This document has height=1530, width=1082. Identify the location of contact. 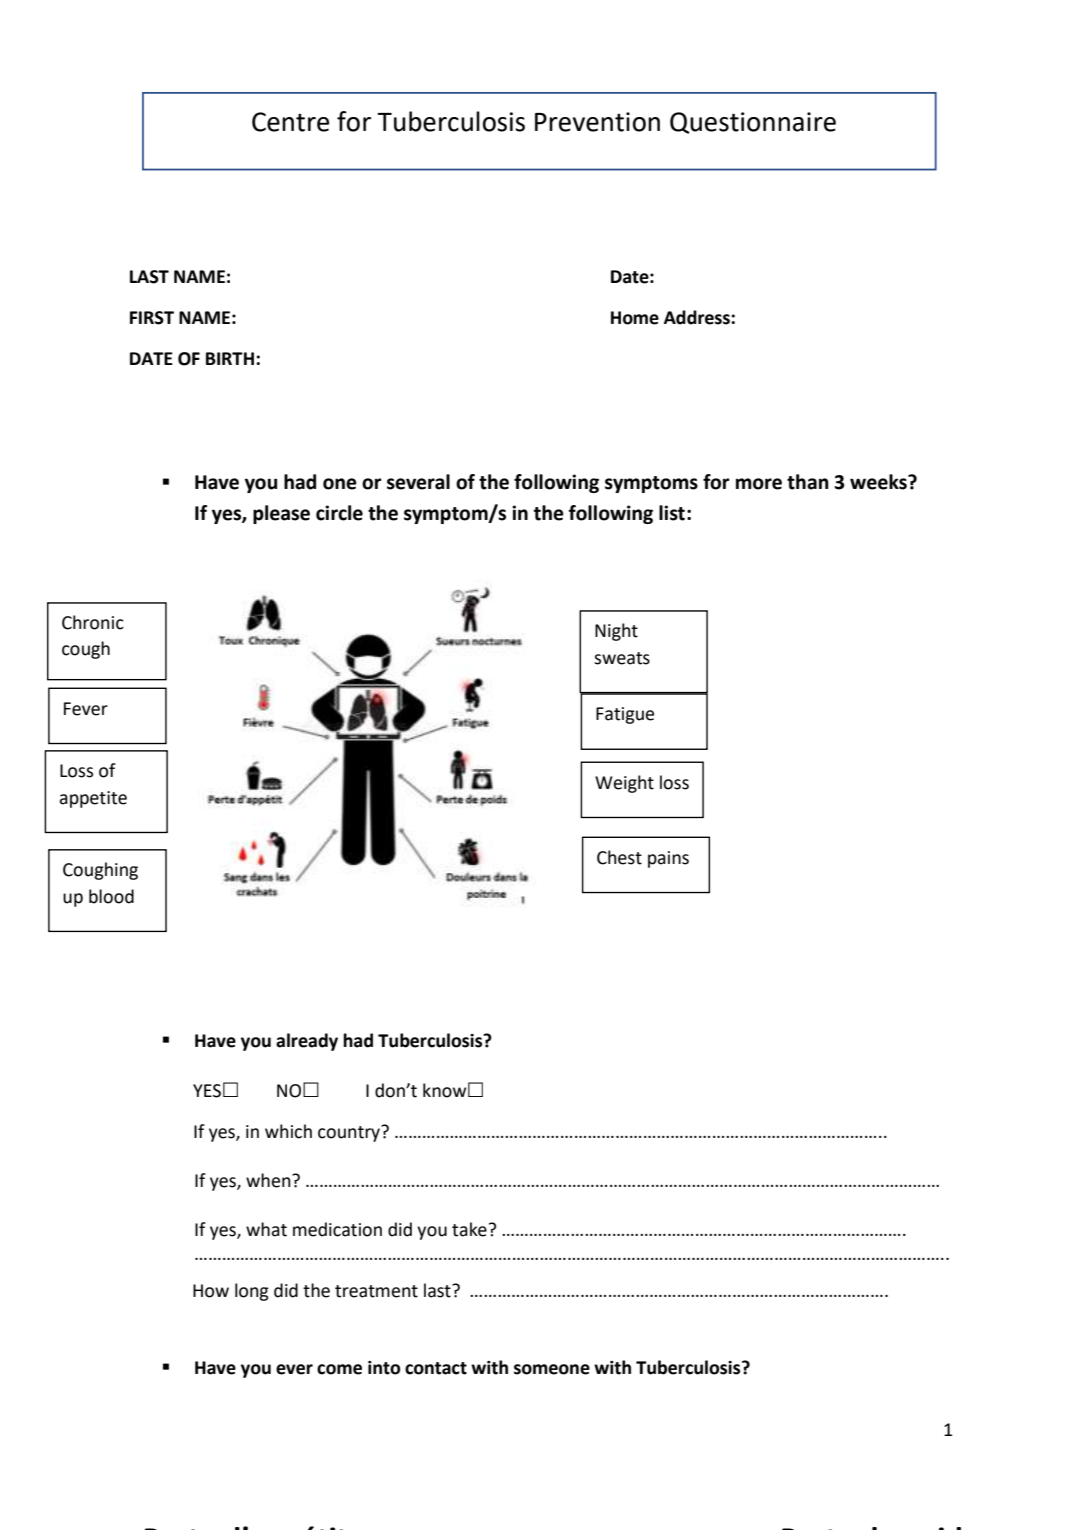
(436, 1368).
